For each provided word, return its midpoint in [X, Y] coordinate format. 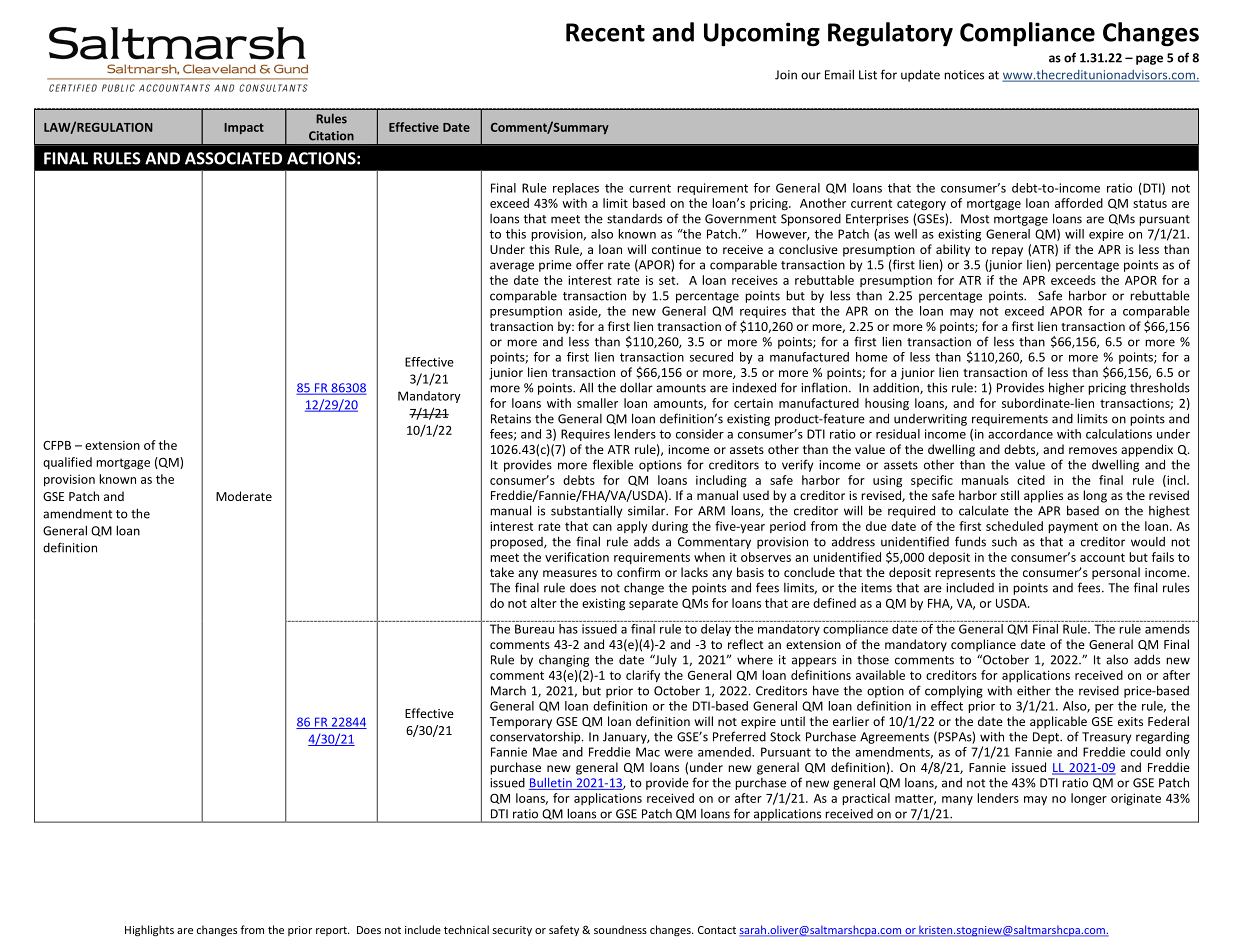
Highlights [149, 931]
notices [964, 75]
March [508, 691]
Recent [605, 32]
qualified [67, 463]
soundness [620, 929]
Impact [244, 128]
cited [1031, 480]
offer [590, 264]
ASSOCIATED [233, 158]
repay [1007, 252]
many [957, 800]
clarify [643, 676]
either [1034, 691]
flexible [613, 464]
